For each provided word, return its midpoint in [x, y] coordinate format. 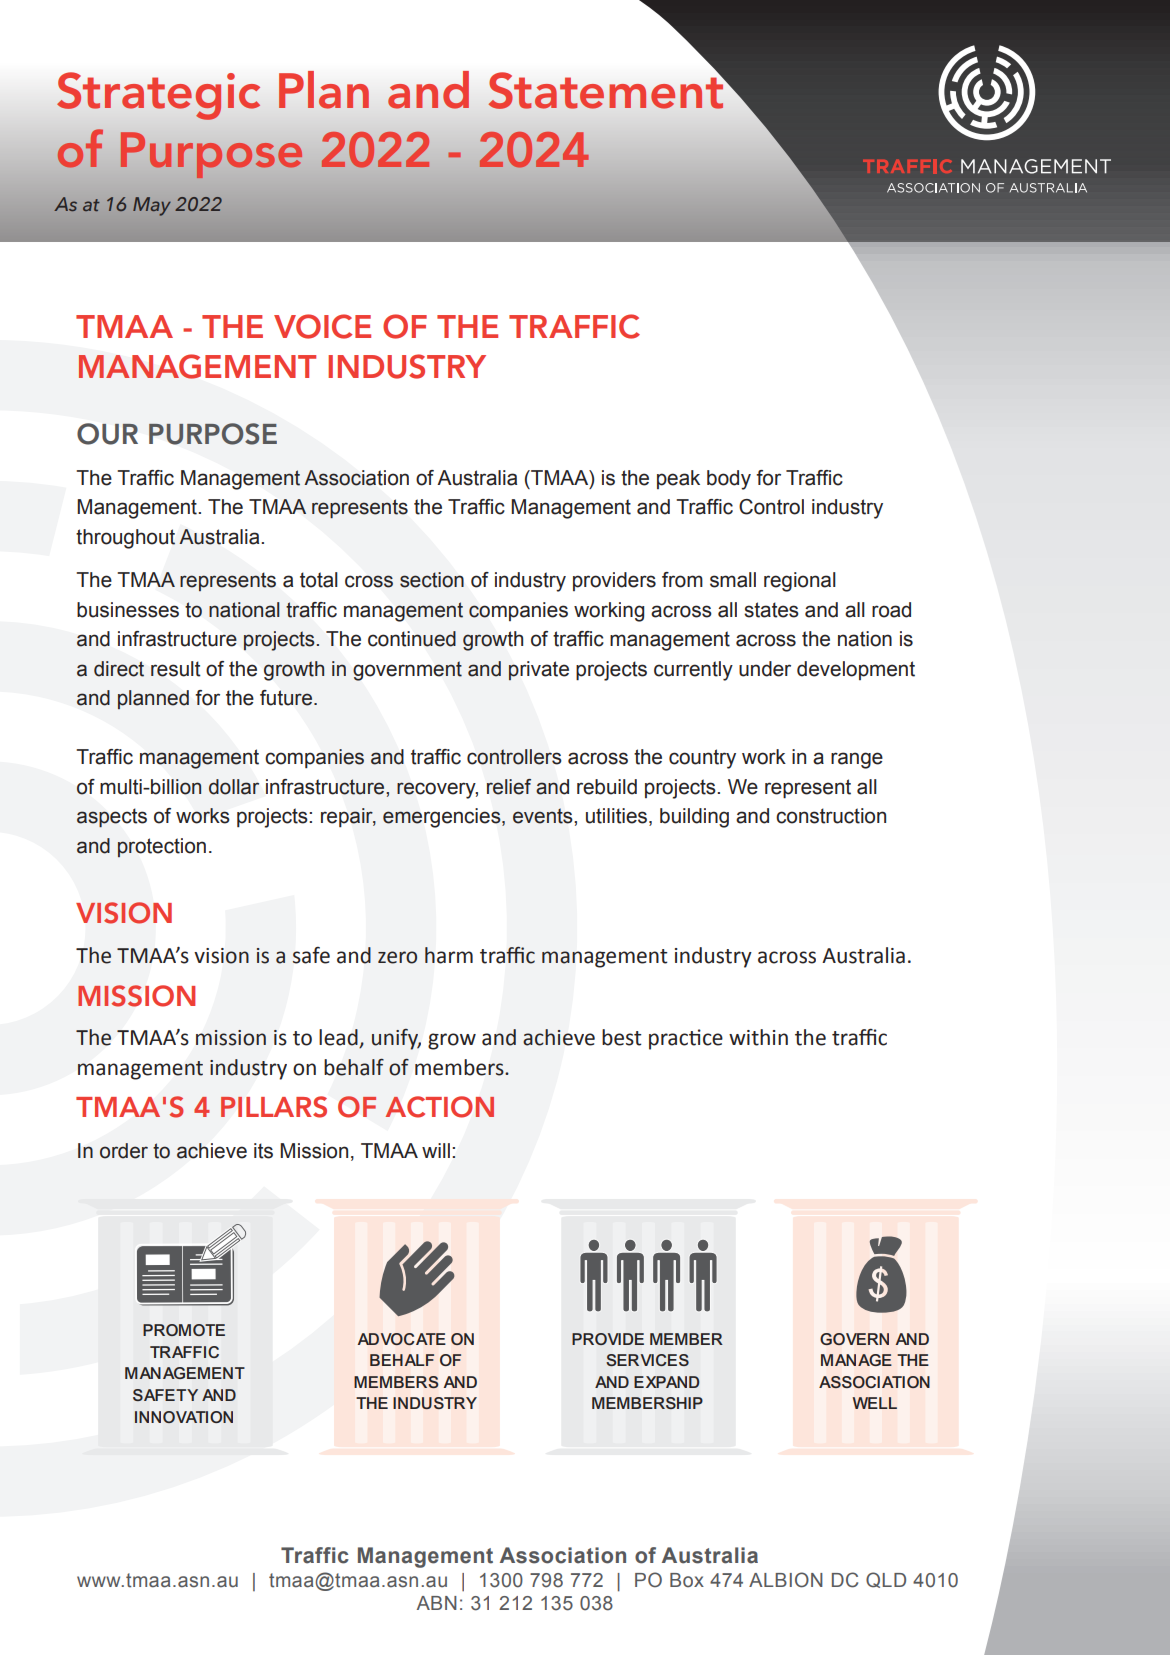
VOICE [322, 326]
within [758, 1037]
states [771, 610]
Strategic [158, 96]
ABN [437, 1603]
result [176, 669]
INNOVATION [184, 1417]
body [729, 480]
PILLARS [274, 1107]
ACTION [439, 1107]
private [539, 671]
